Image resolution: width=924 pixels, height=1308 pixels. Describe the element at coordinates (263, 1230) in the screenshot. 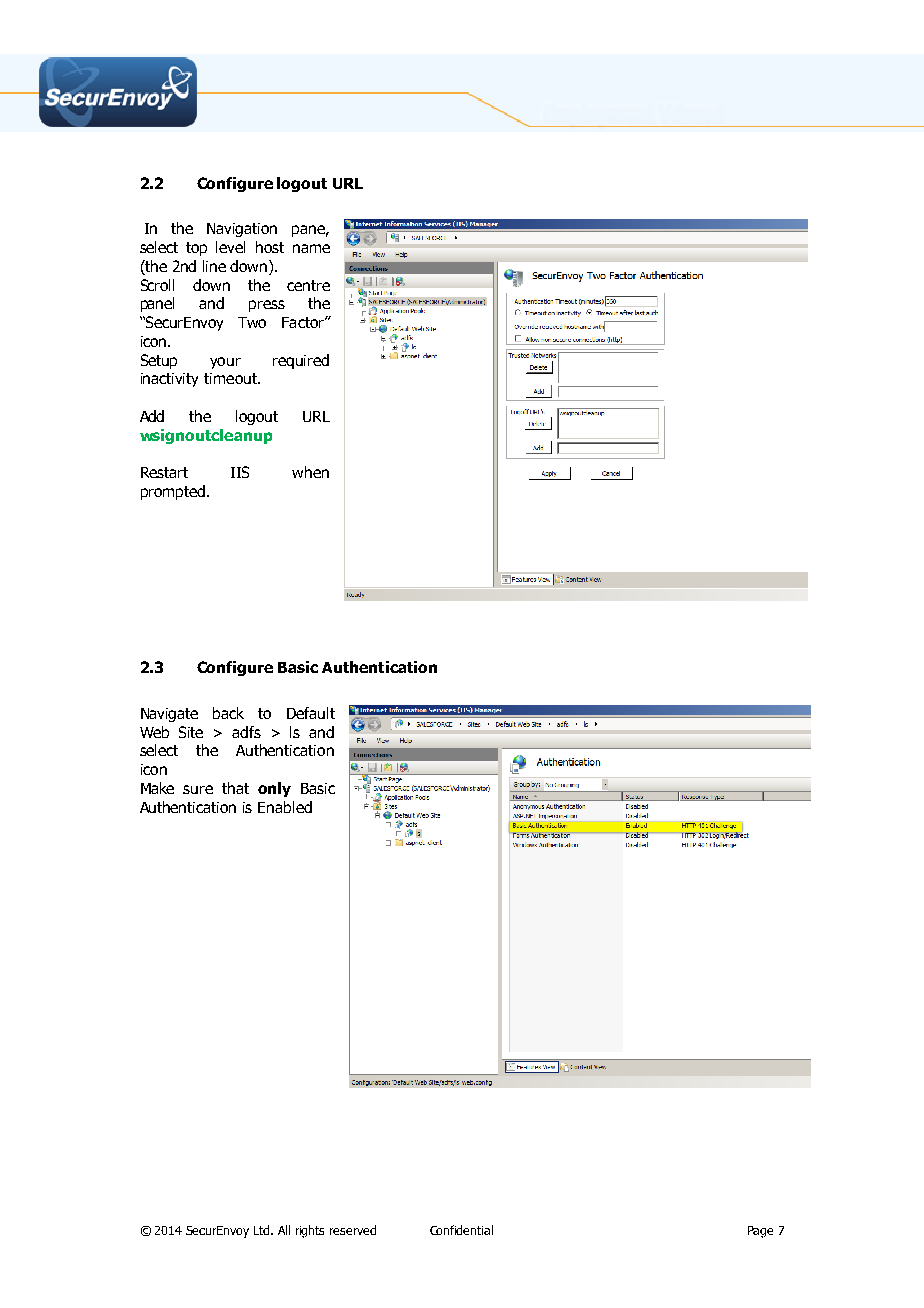

I see `Ltd` at that location.
